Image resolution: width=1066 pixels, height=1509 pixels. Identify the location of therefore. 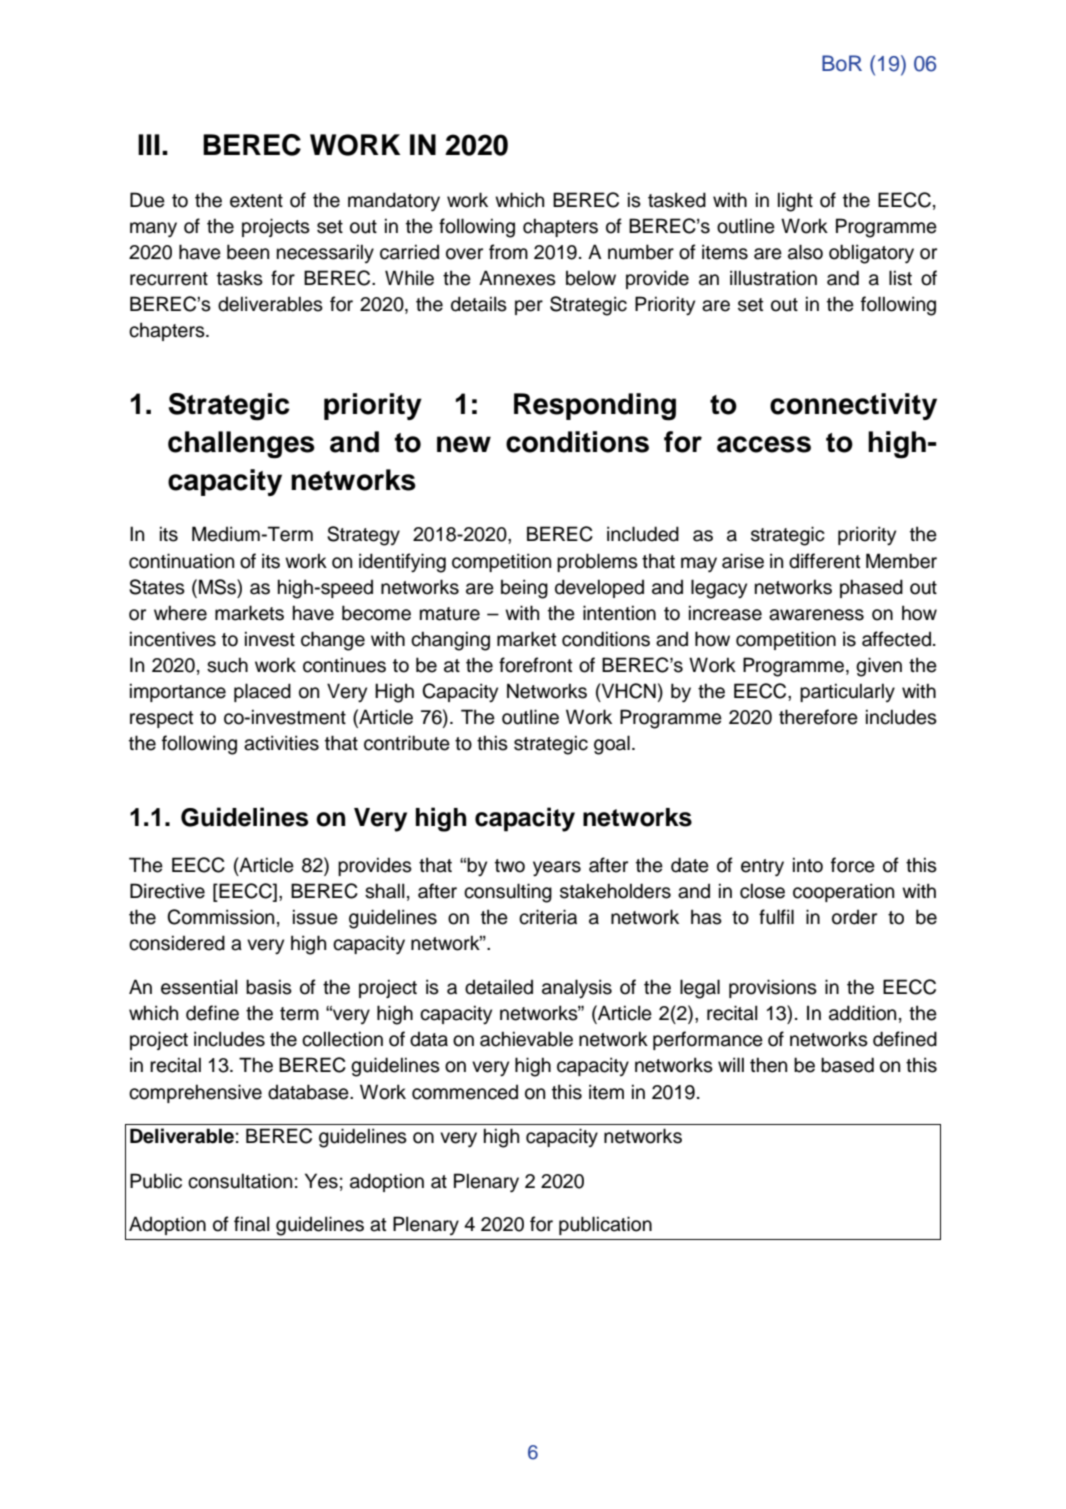
(818, 717).
